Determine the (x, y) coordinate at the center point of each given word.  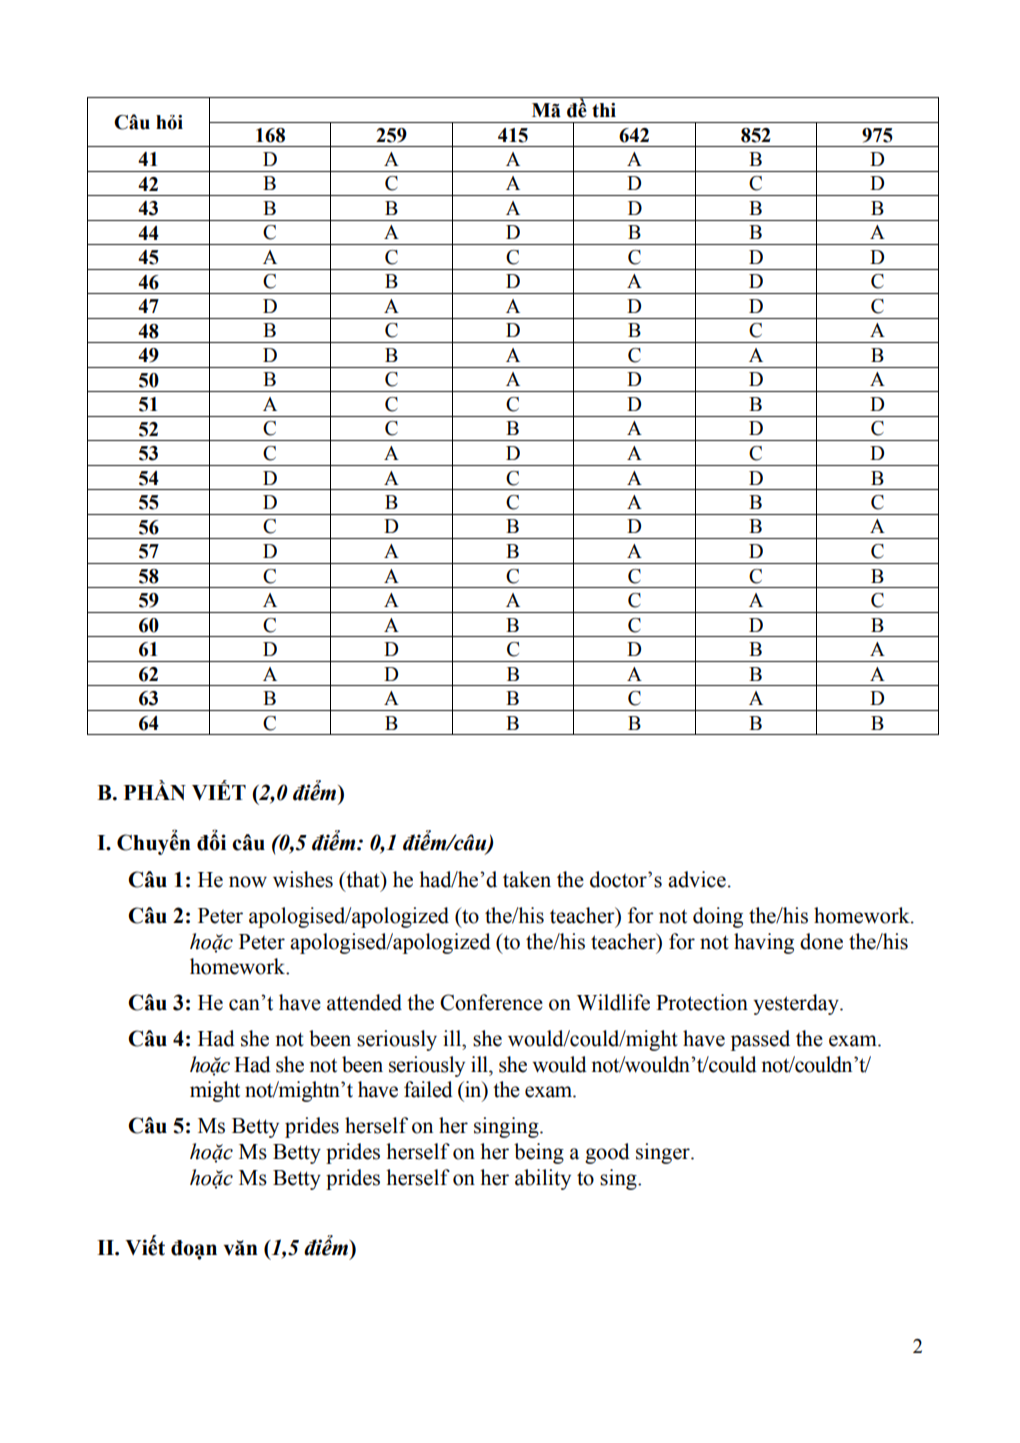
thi (604, 110)
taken (527, 879)
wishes (303, 879)
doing (718, 917)
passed (760, 1040)
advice (697, 879)
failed (428, 1089)
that (363, 879)
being (539, 1153)
